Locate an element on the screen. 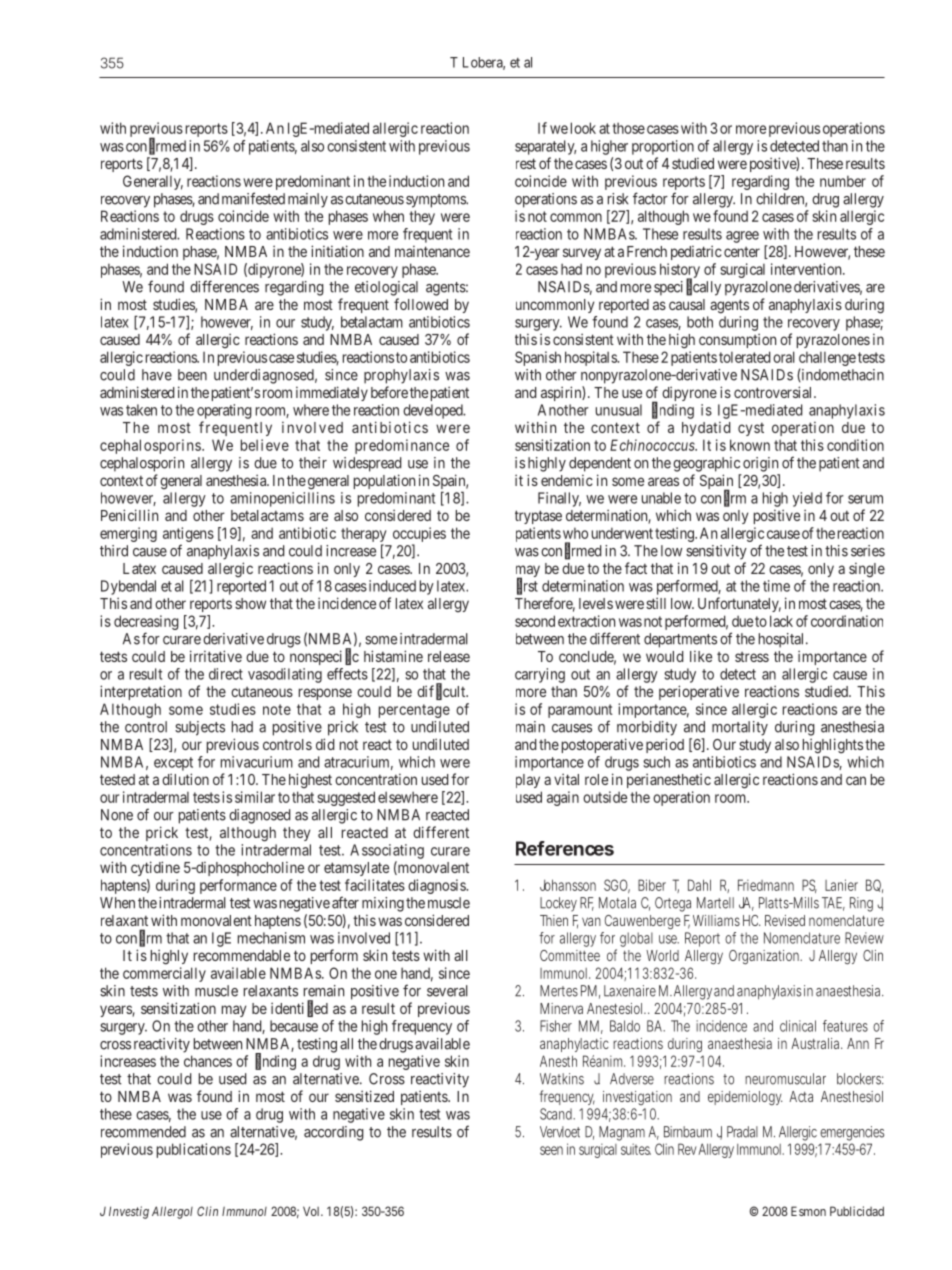 This screenshot has width=952, height=1270. publications is located at coordinates (194, 1150).
